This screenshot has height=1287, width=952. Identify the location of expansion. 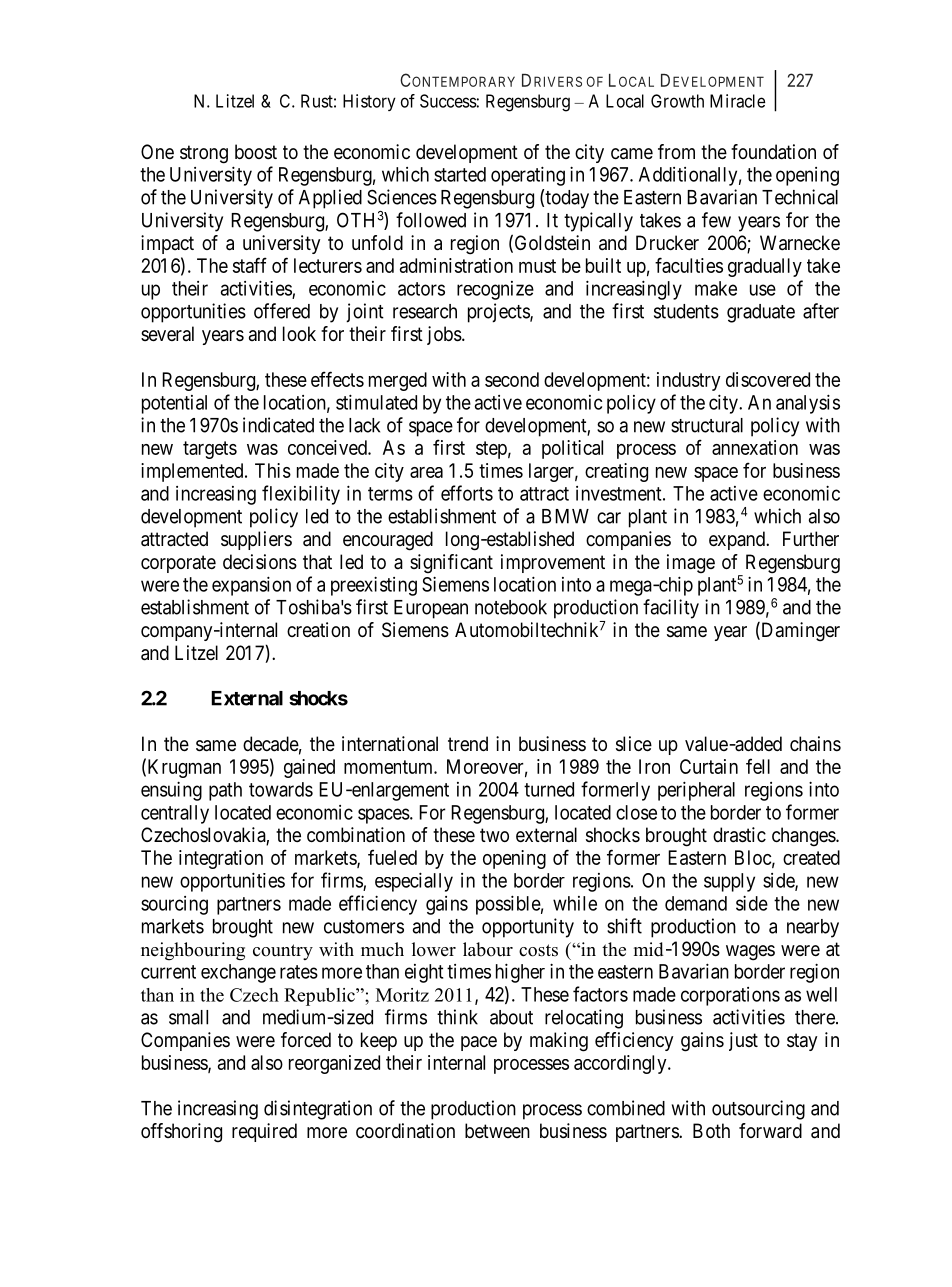
(251, 586).
